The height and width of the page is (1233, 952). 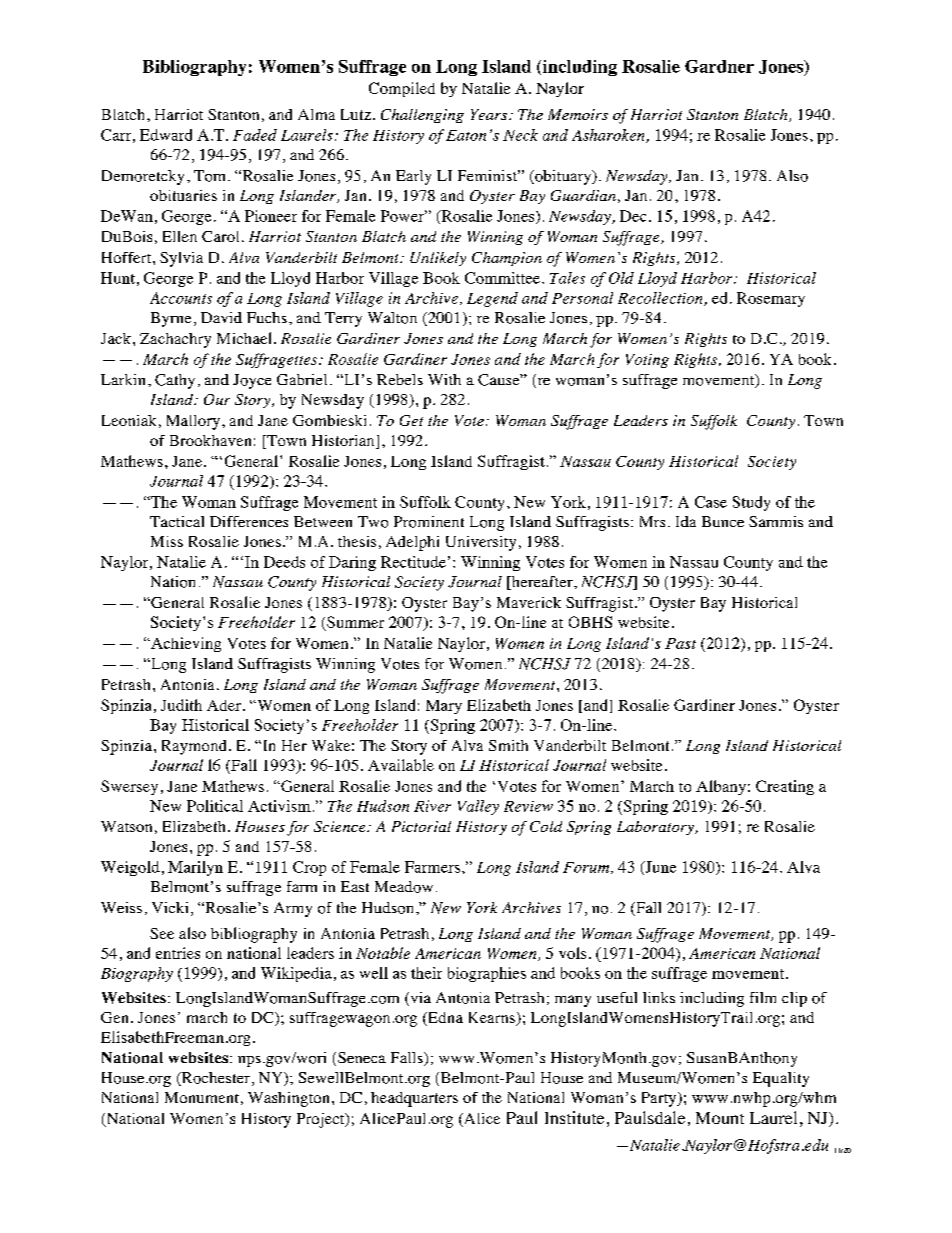 What do you see at coordinates (719, 66) in the page?
I see `Gardner` at bounding box center [719, 66].
